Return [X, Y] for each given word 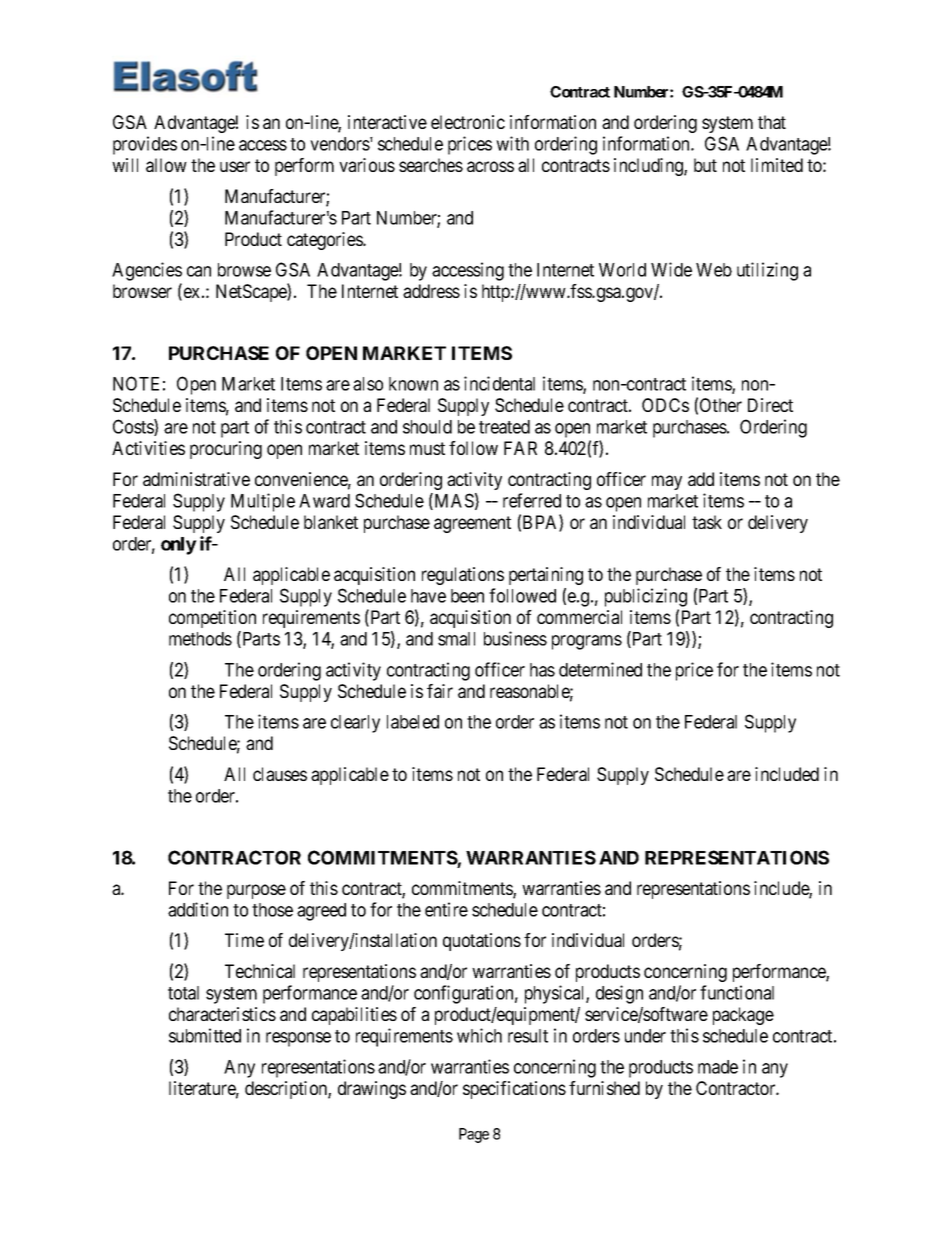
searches [431, 165]
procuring [226, 450]
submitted [205, 1035]
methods [200, 639]
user [235, 166]
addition [198, 909]
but [705, 165]
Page [474, 1135]
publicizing [646, 597]
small [456, 639]
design [619, 994]
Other [721, 405]
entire [446, 909]
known [413, 384]
